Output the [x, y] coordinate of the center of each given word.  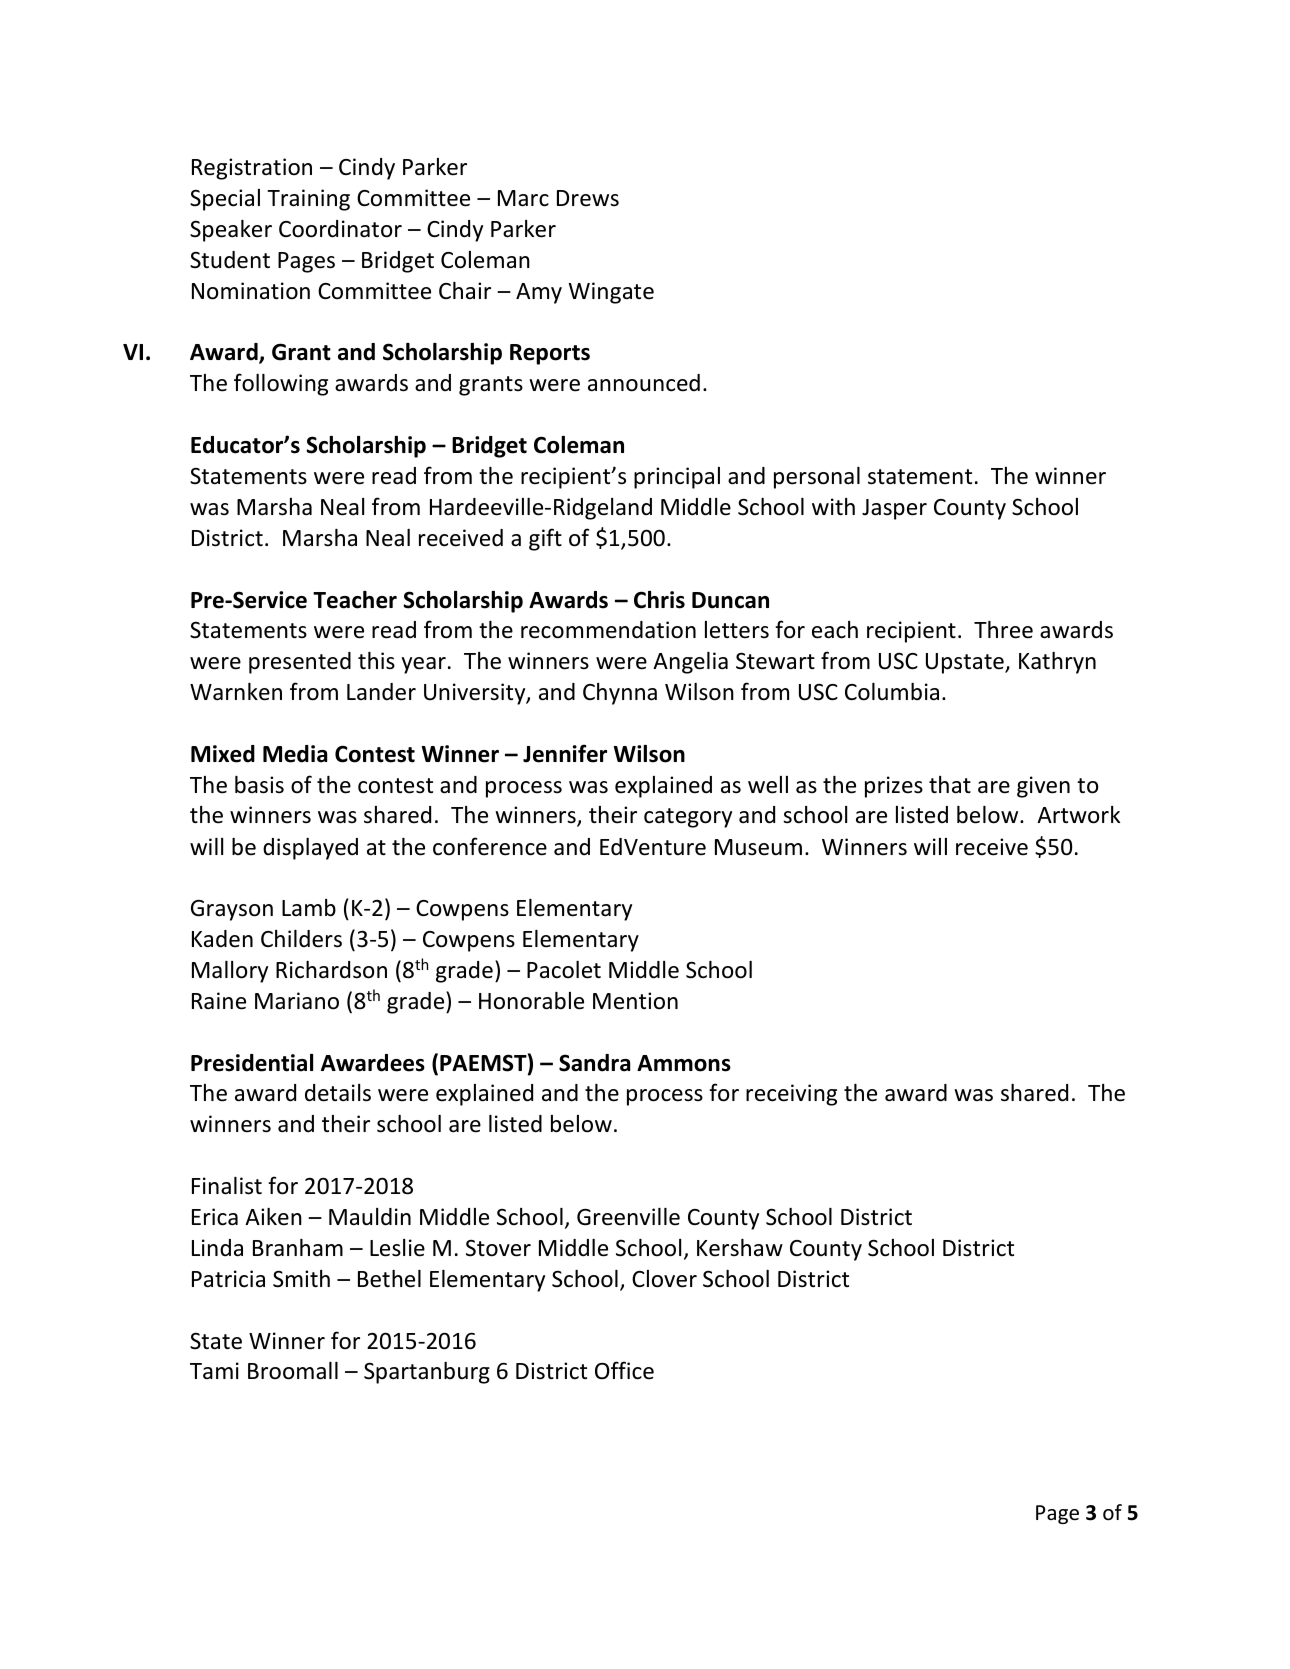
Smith [301, 1279]
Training [308, 200]
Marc [523, 198]
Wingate [611, 293]
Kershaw [740, 1248]
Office [624, 1370]
